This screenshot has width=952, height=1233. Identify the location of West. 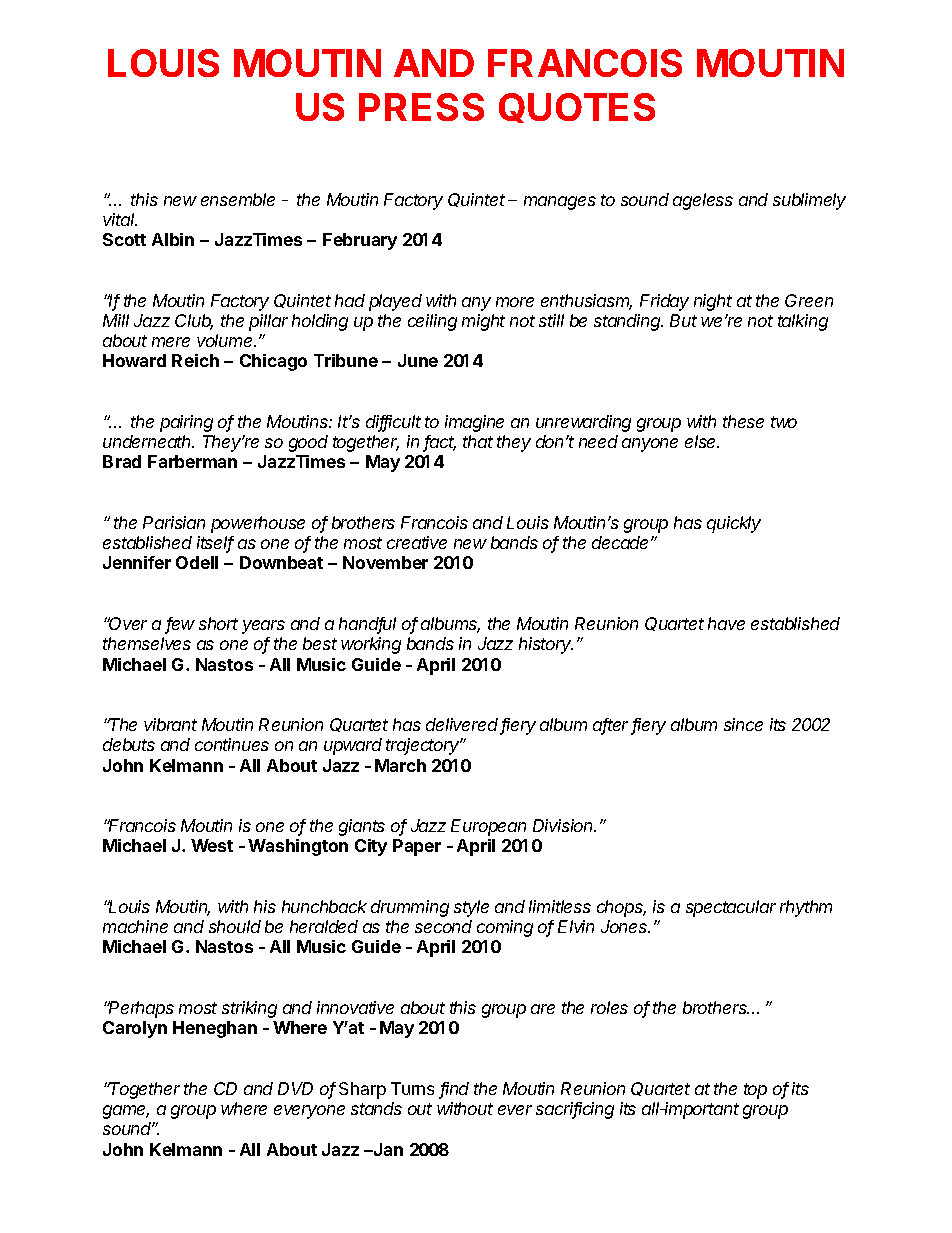
(212, 845).
